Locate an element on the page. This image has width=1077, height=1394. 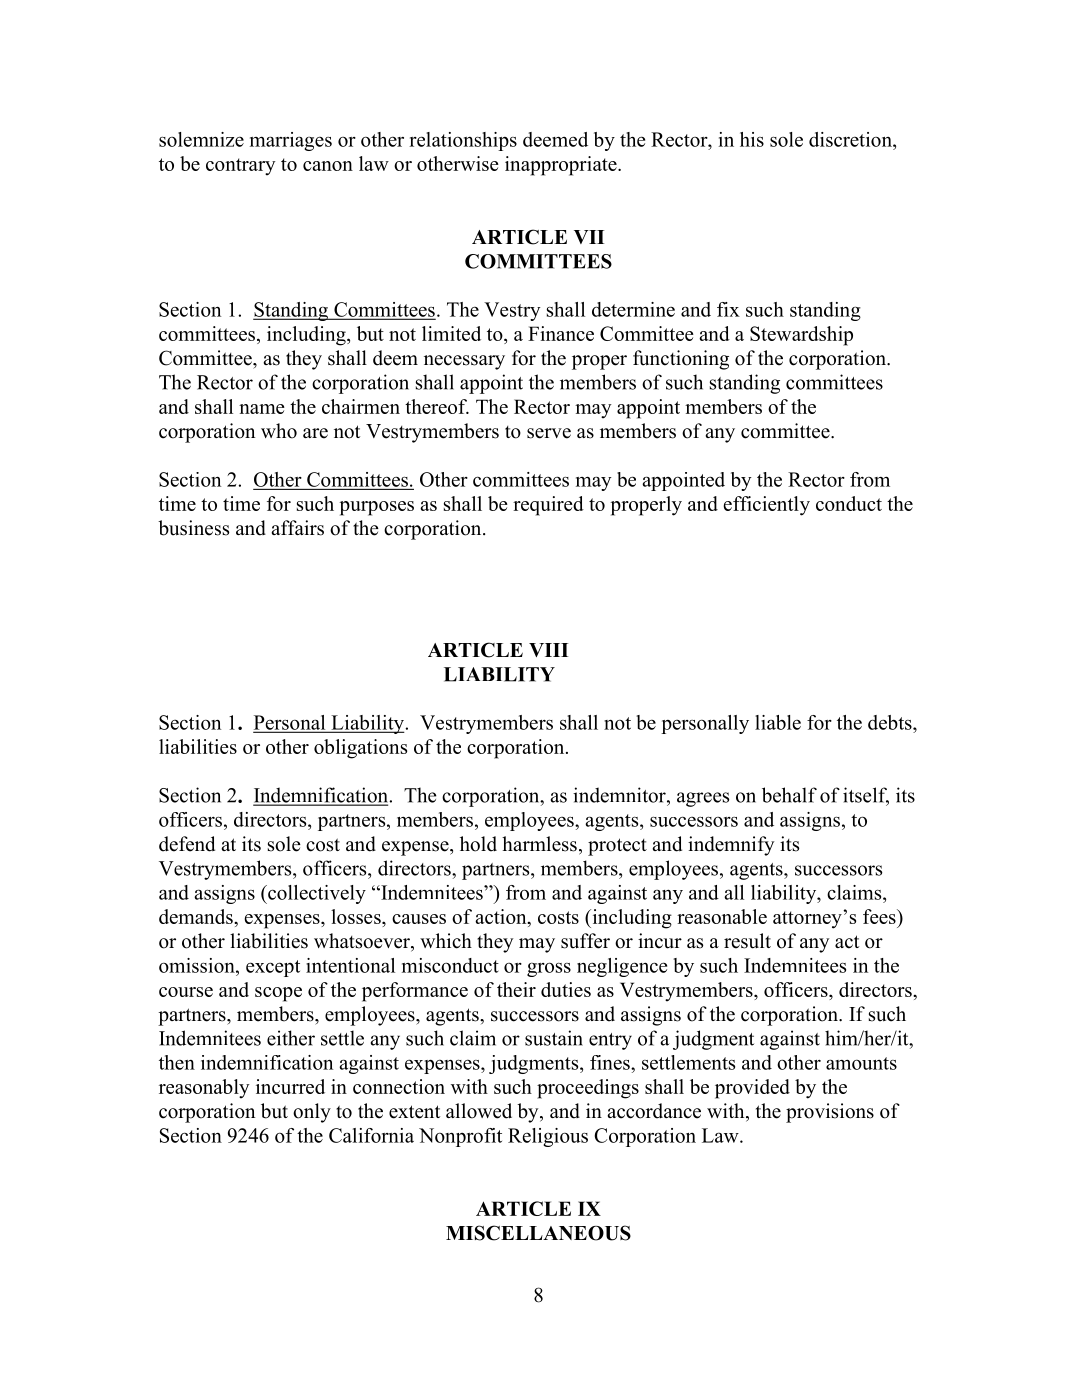
obligations is located at coordinates (360, 749).
